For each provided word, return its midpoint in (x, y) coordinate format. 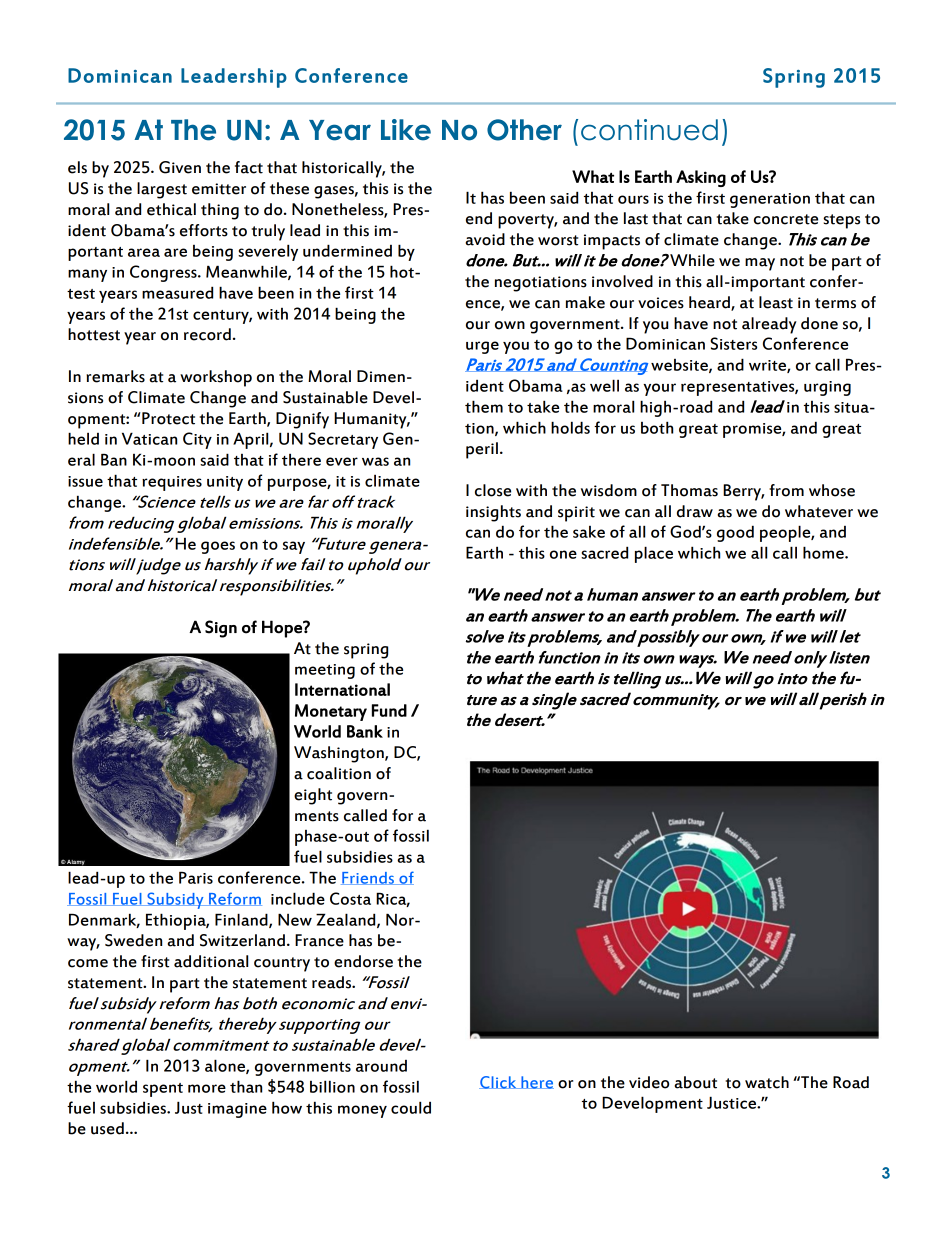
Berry (743, 492)
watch (767, 1082)
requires (172, 483)
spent (163, 1090)
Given (180, 167)
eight (313, 796)
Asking (701, 178)
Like (406, 130)
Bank (365, 731)
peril (482, 450)
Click (499, 1082)
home (824, 552)
